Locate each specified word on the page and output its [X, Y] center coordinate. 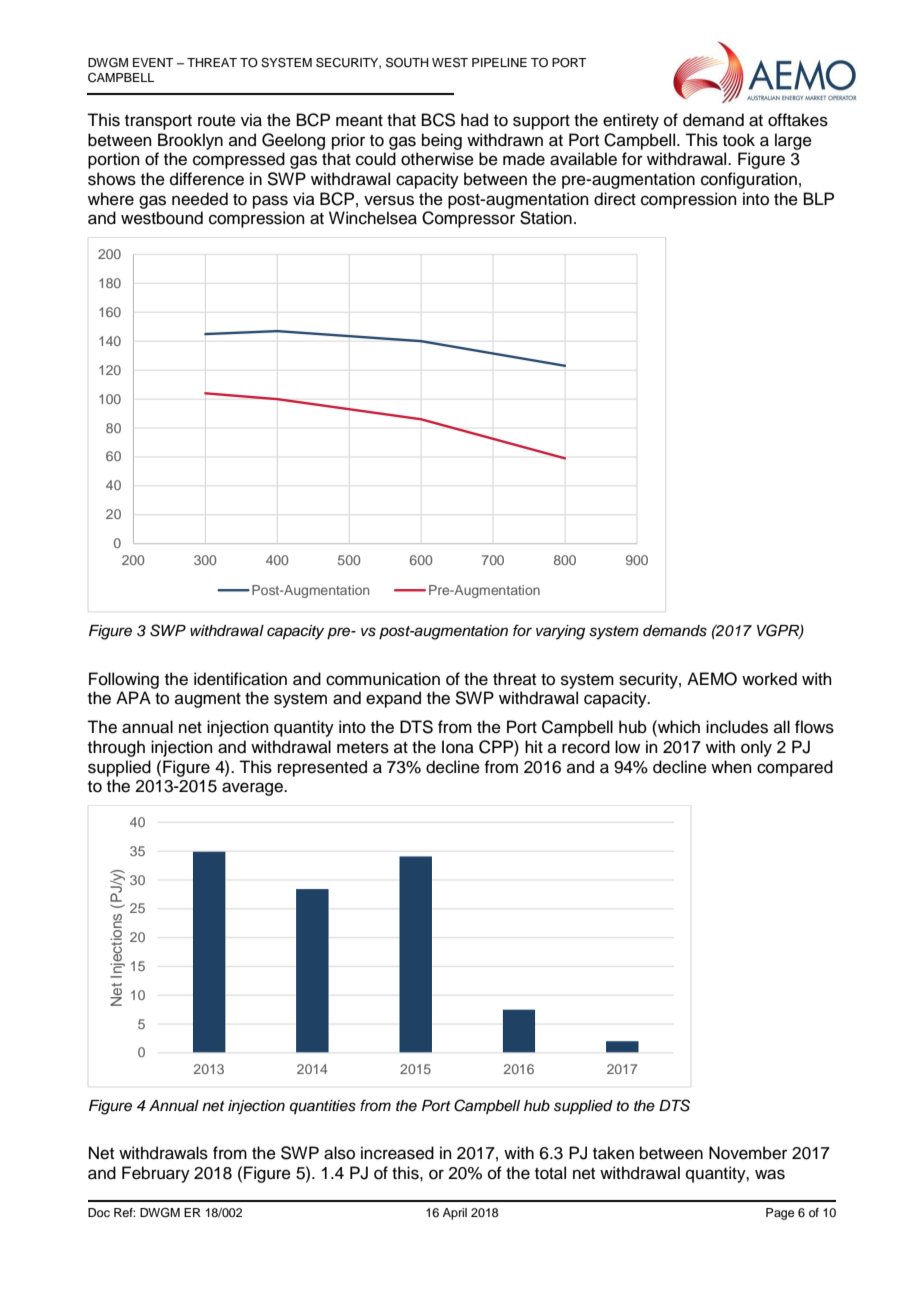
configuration [749, 180]
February [156, 1174]
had [474, 120]
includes [737, 727]
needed [200, 199]
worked [769, 679]
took [739, 140]
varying [560, 632]
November [748, 1153]
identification [240, 679]
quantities [323, 1107]
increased [397, 1153]
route [217, 121]
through [116, 748]
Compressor [468, 219]
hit [534, 746]
